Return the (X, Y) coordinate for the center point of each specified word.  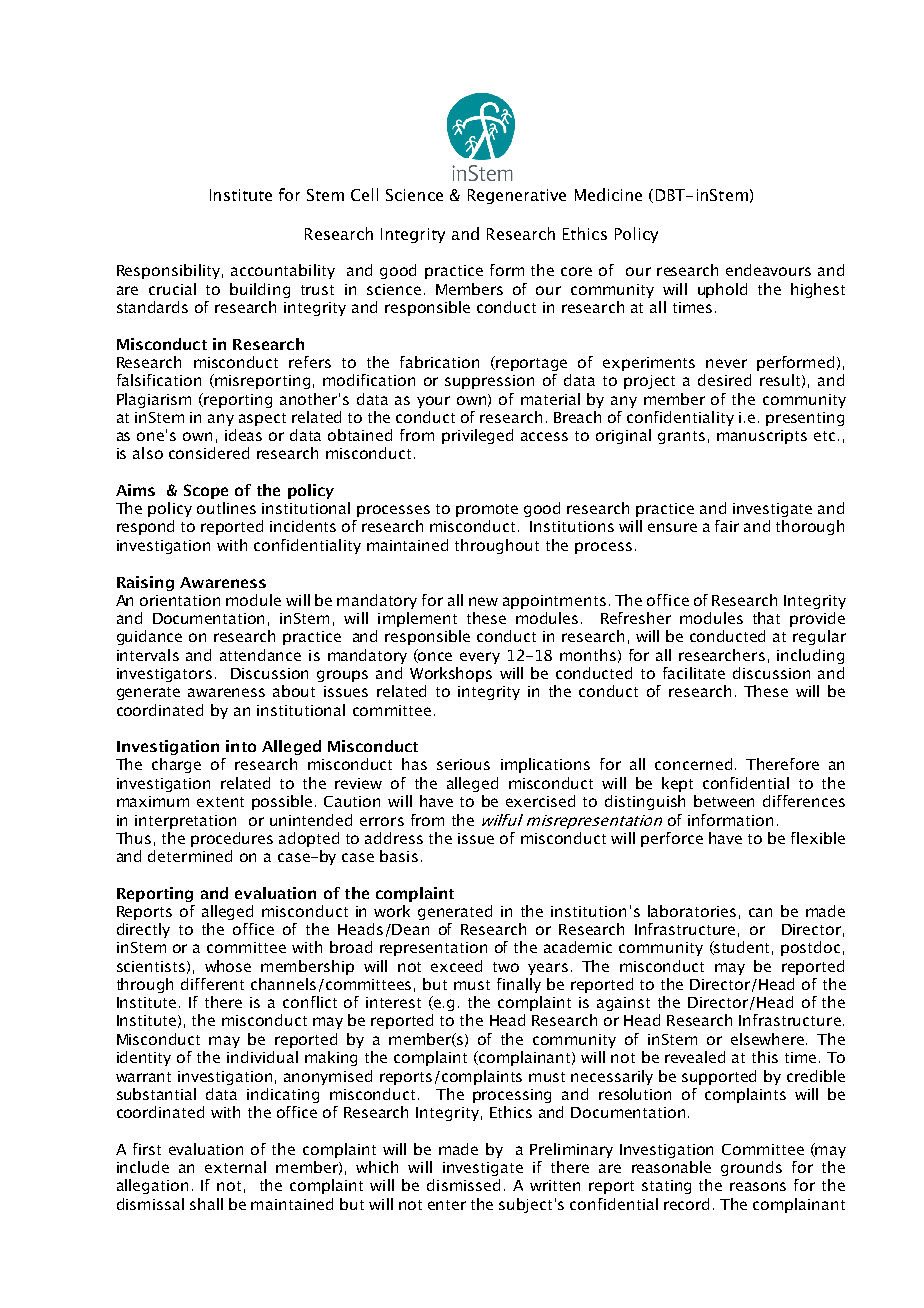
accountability (283, 271)
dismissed (463, 1185)
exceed (456, 966)
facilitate (694, 673)
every (480, 658)
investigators (164, 675)
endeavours (768, 270)
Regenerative (517, 196)
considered (209, 453)
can (760, 912)
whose (228, 966)
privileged (477, 436)
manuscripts (762, 437)
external (235, 1167)
